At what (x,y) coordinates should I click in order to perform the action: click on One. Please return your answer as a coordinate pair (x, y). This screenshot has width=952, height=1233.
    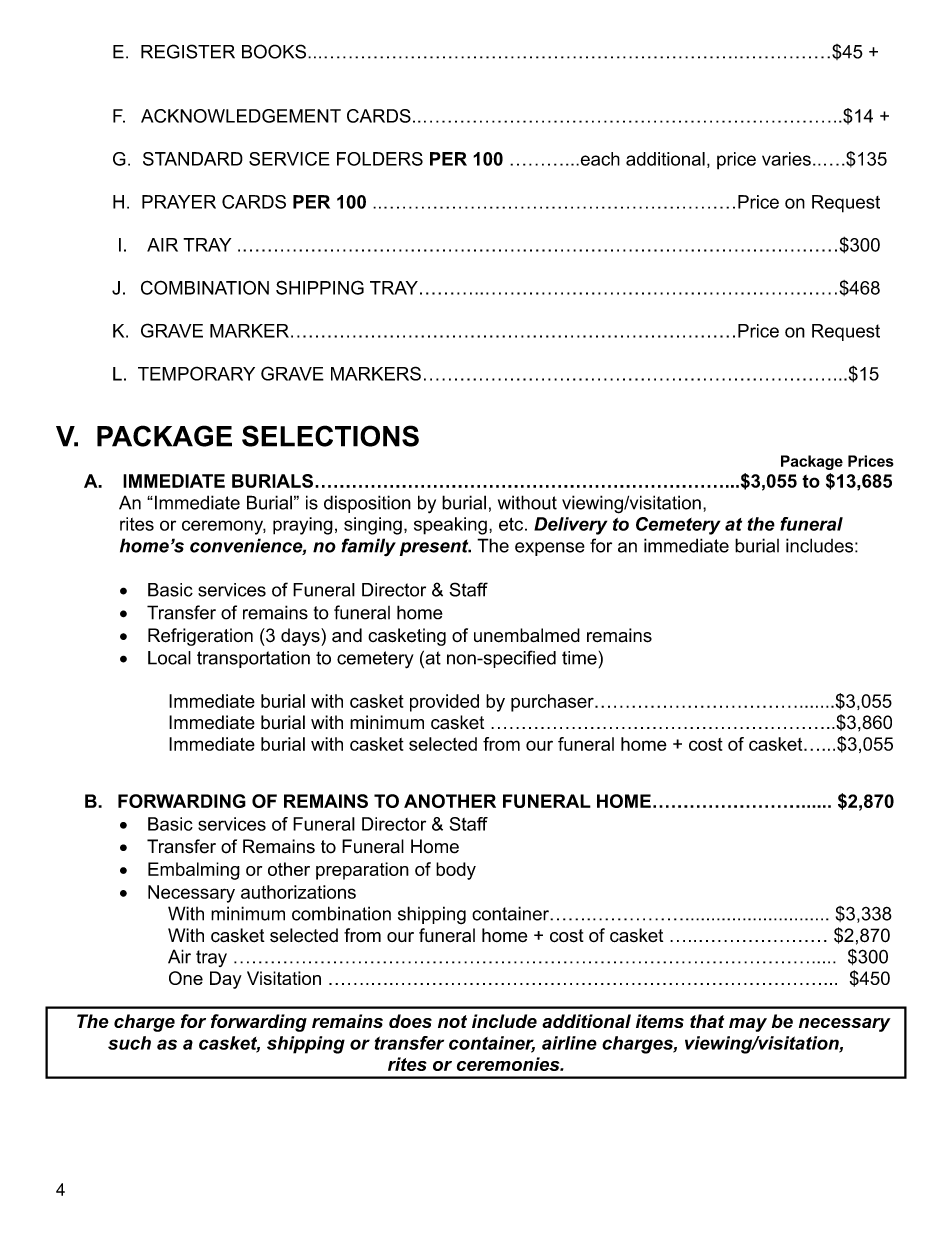
    Looking at the image, I should click on (186, 978).
